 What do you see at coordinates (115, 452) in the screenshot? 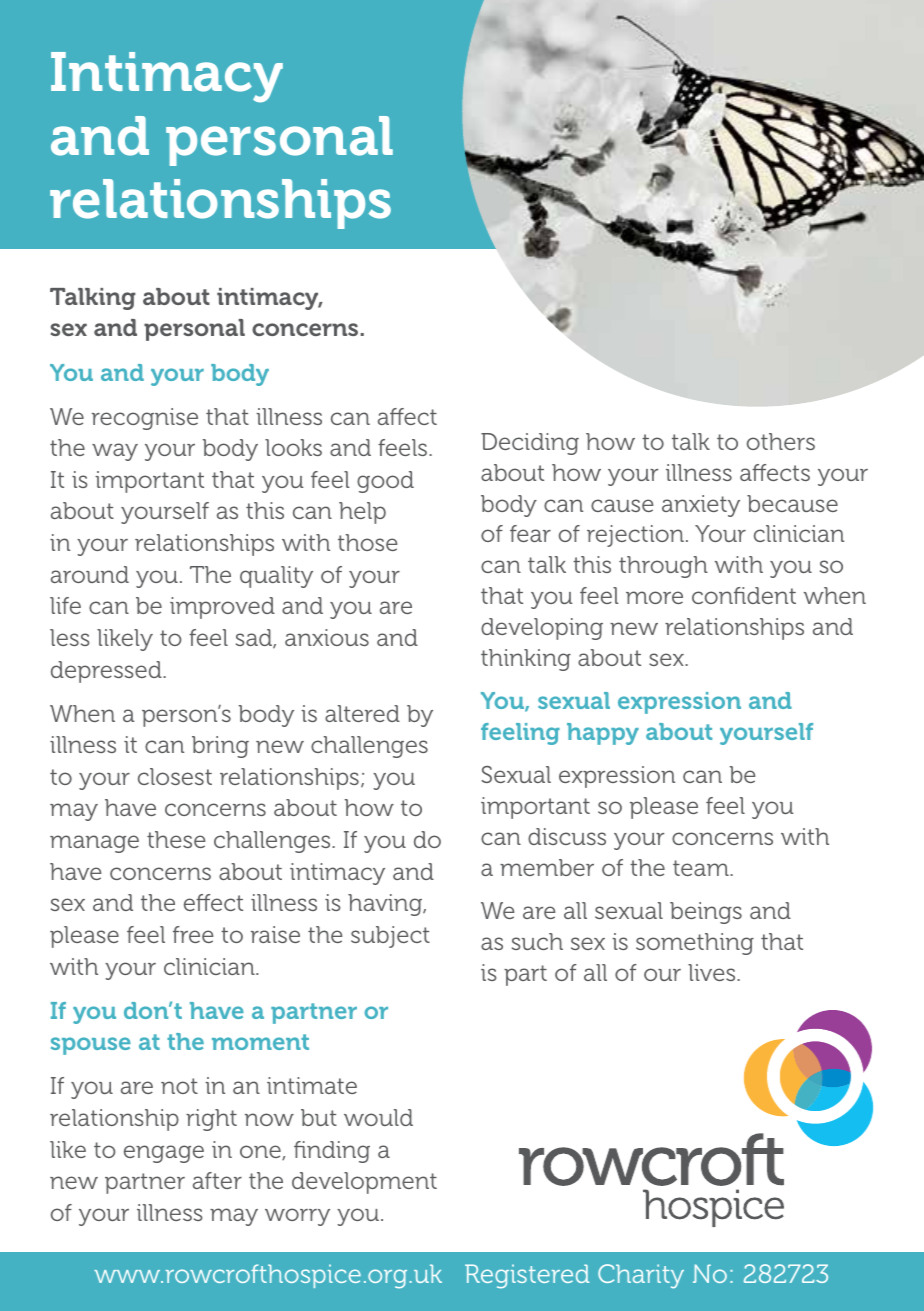
I see `way` at bounding box center [115, 452].
